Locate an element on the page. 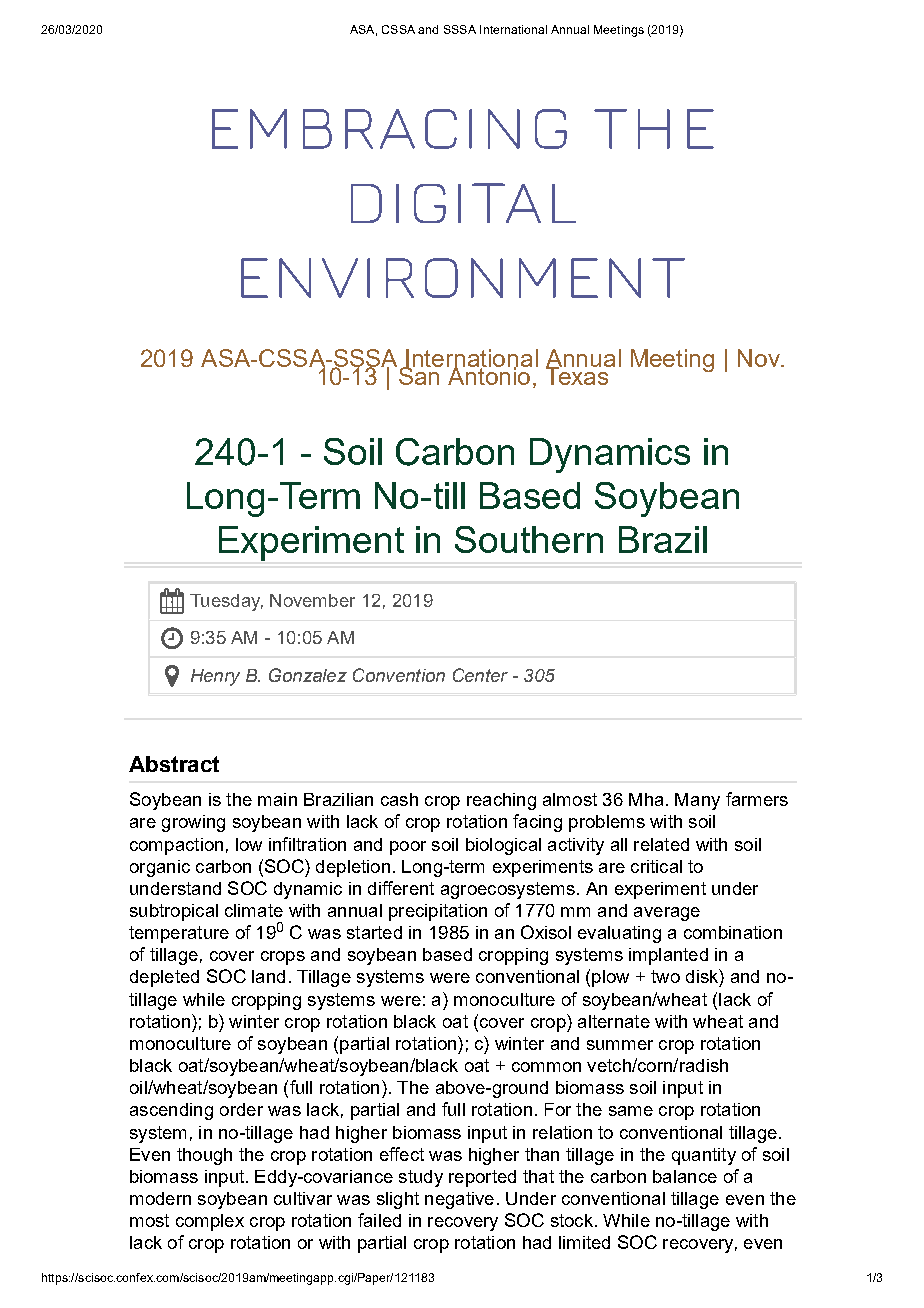 The image size is (924, 1308). Mha is located at coordinates (646, 799).
